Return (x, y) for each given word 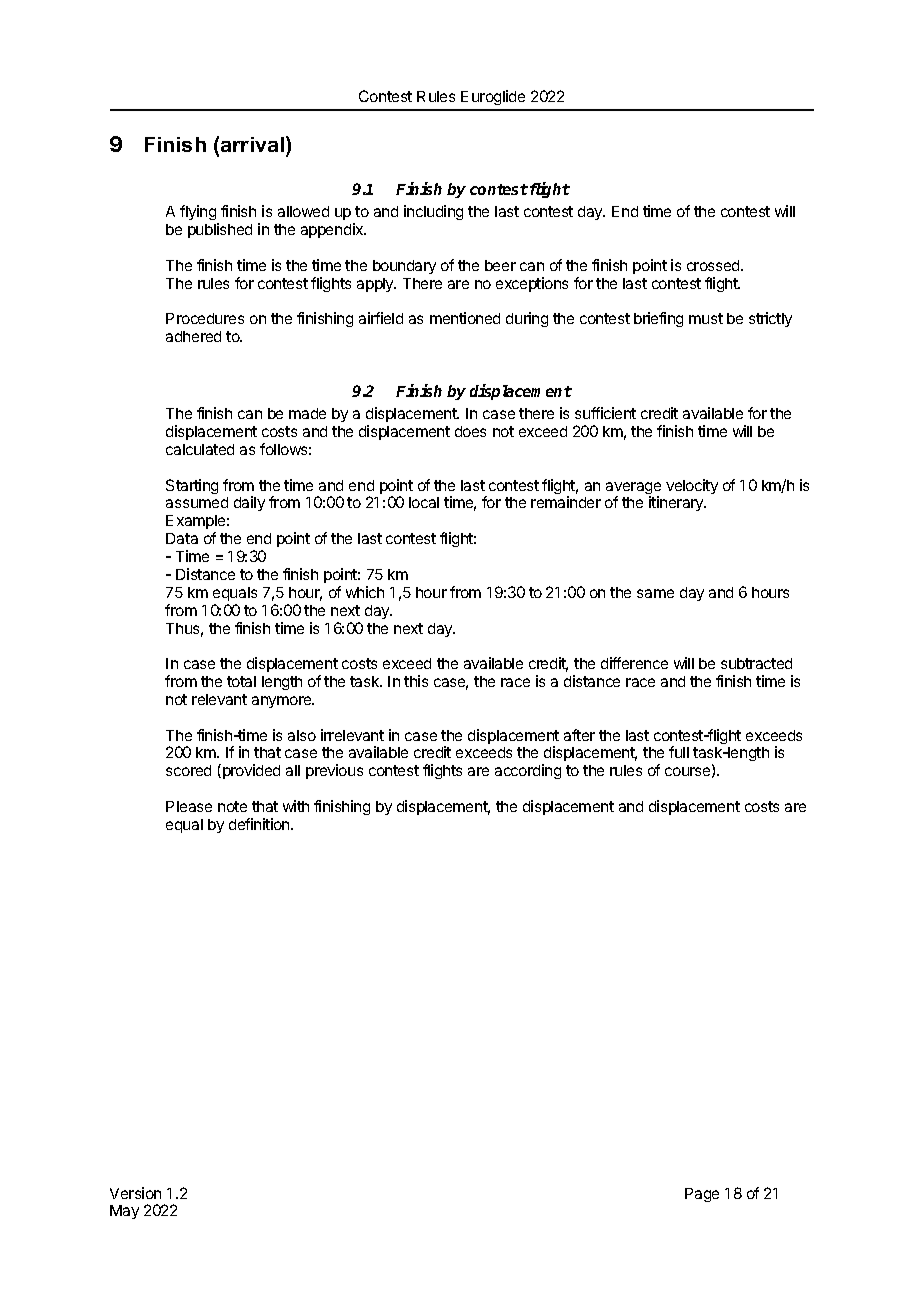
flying (198, 212)
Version (135, 1193)
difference (634, 663)
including (433, 212)
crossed (714, 265)
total (241, 681)
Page (702, 1195)
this (416, 681)
